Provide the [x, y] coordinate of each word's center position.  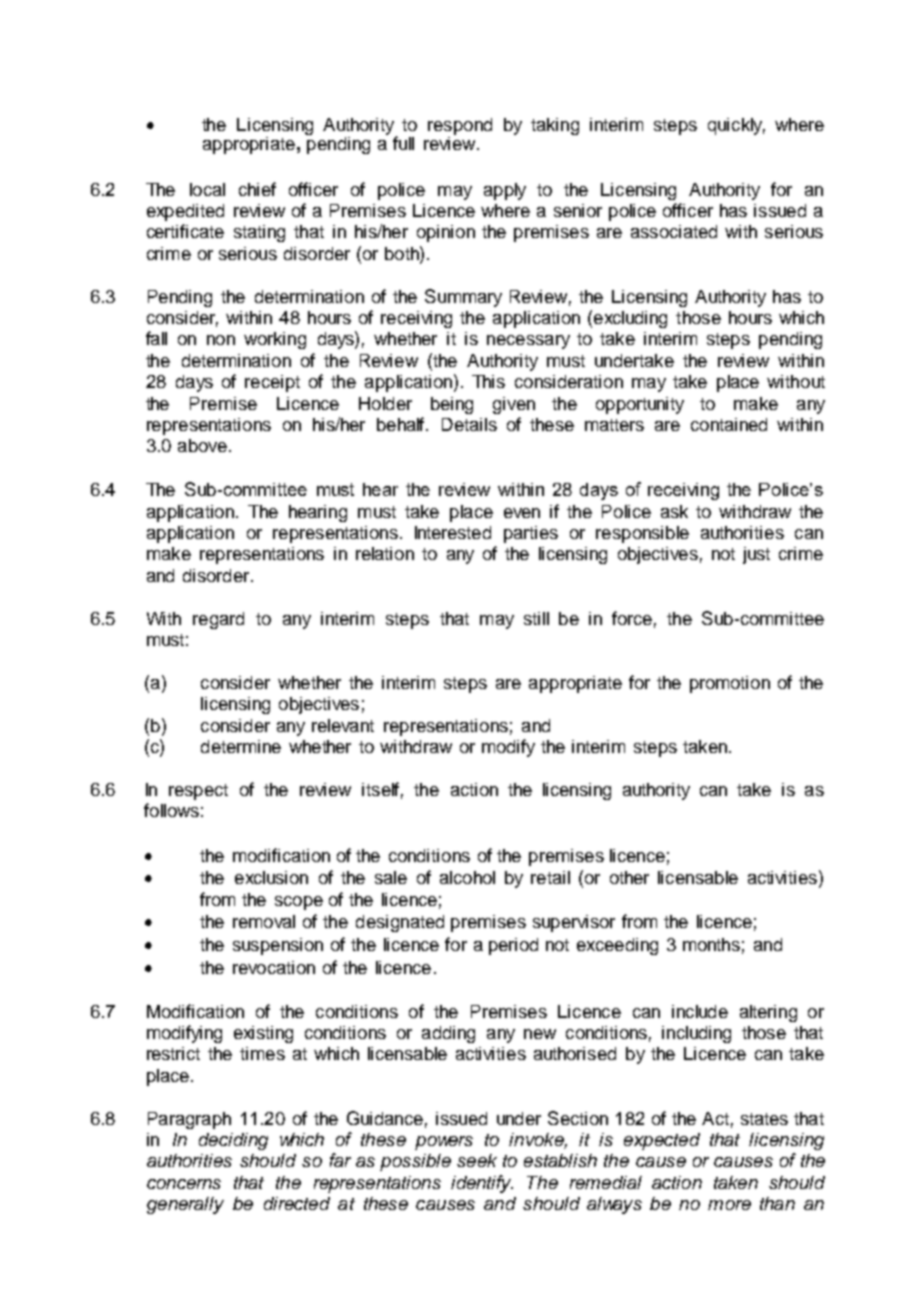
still [536, 618]
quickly [736, 126]
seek [477, 1160]
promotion [730, 684]
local [207, 189]
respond [460, 126]
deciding [233, 1141]
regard [218, 620]
